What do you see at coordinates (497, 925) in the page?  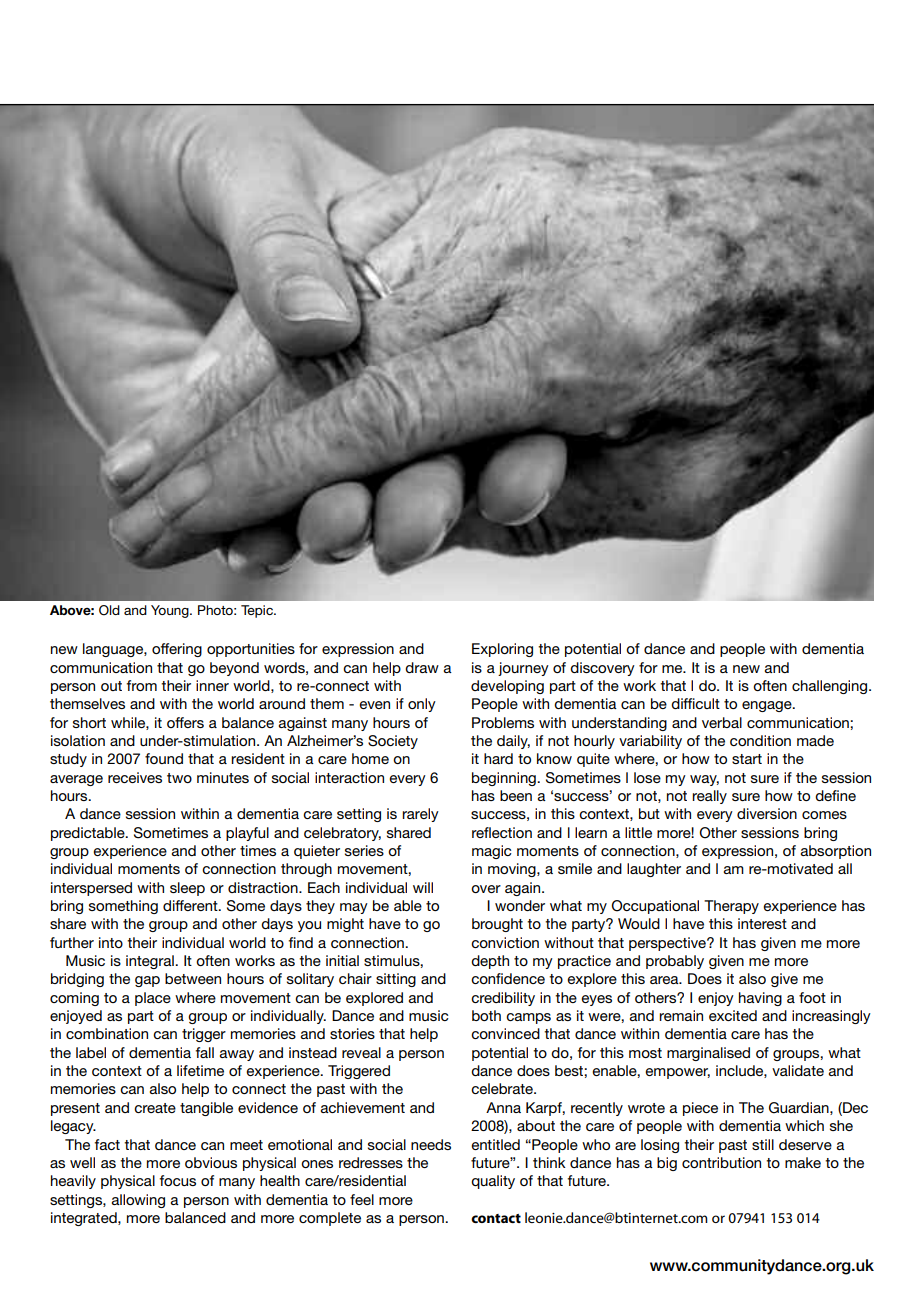 I see `brought` at bounding box center [497, 925].
